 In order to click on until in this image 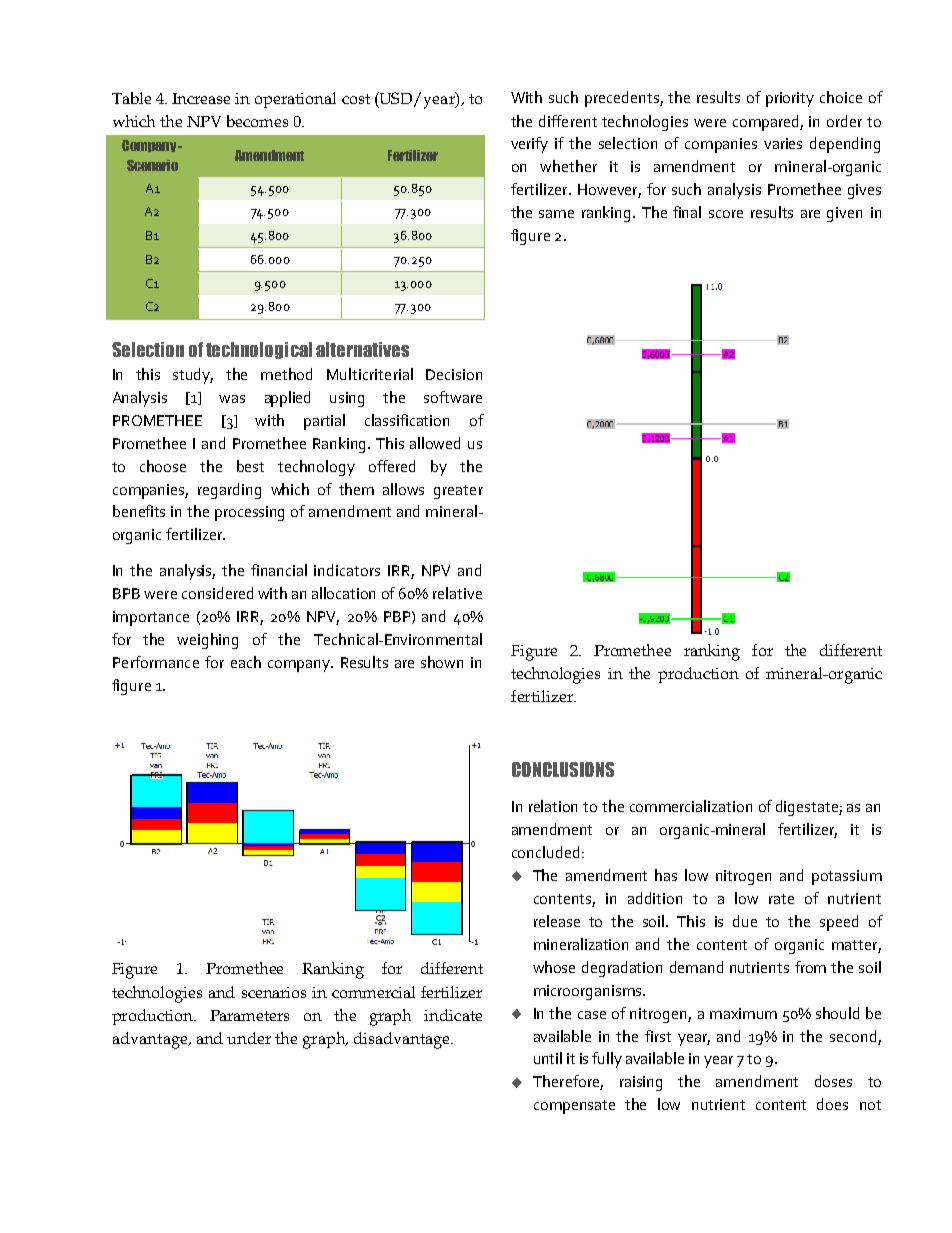, I will do `click(548, 1058)`.
